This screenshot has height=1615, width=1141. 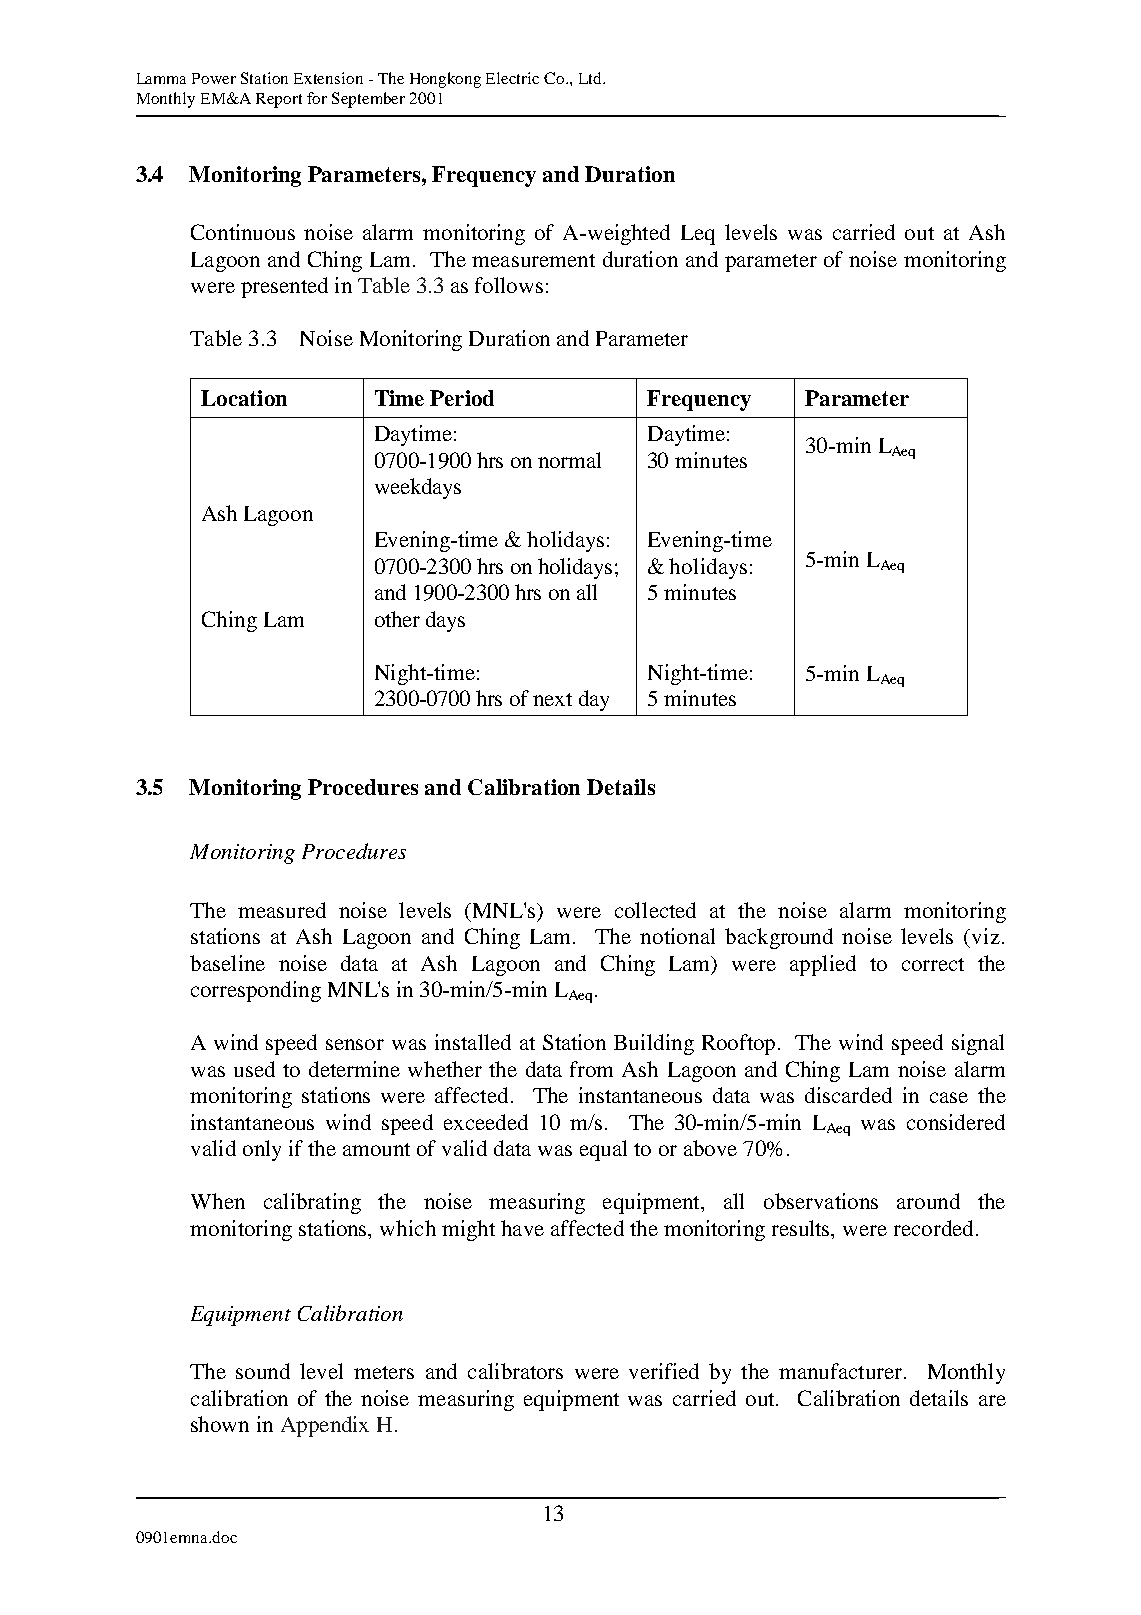 I want to click on sound, so click(x=263, y=1371).
